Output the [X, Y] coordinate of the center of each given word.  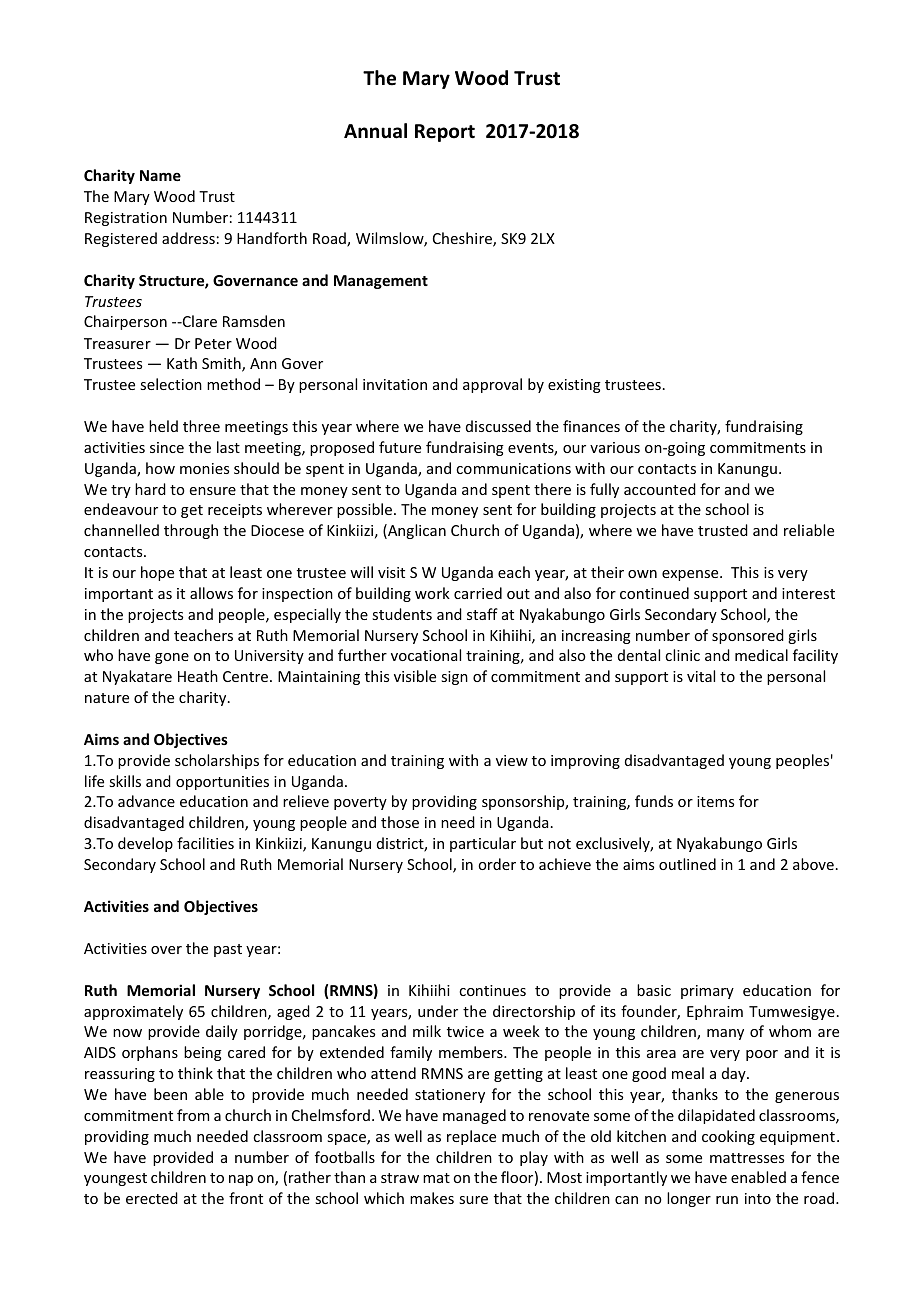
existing [574, 386]
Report [445, 133]
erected [152, 1198]
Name [160, 175]
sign [454, 678]
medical [761, 655]
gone [172, 658]
